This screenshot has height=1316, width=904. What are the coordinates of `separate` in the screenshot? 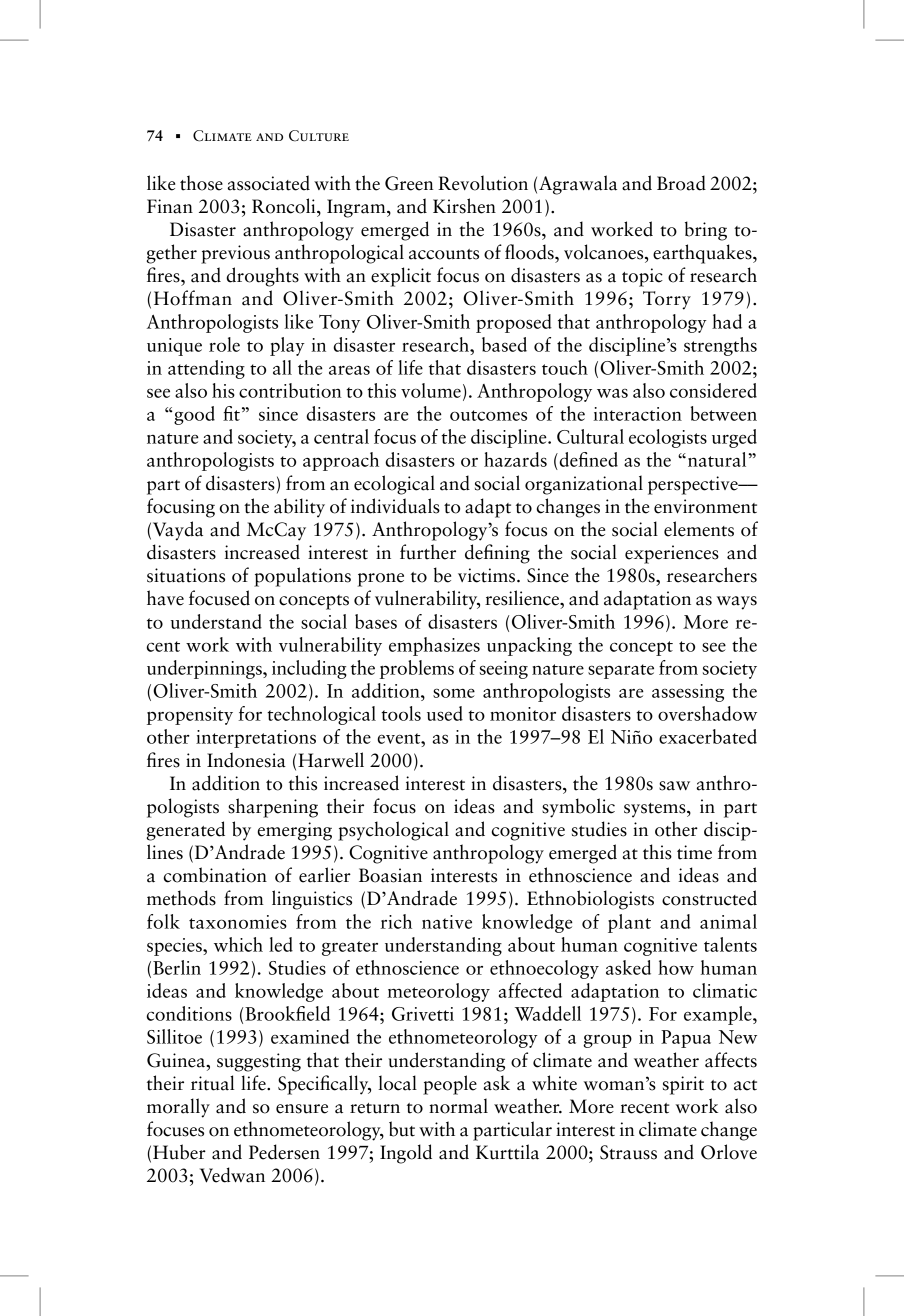 It's located at (621, 671).
